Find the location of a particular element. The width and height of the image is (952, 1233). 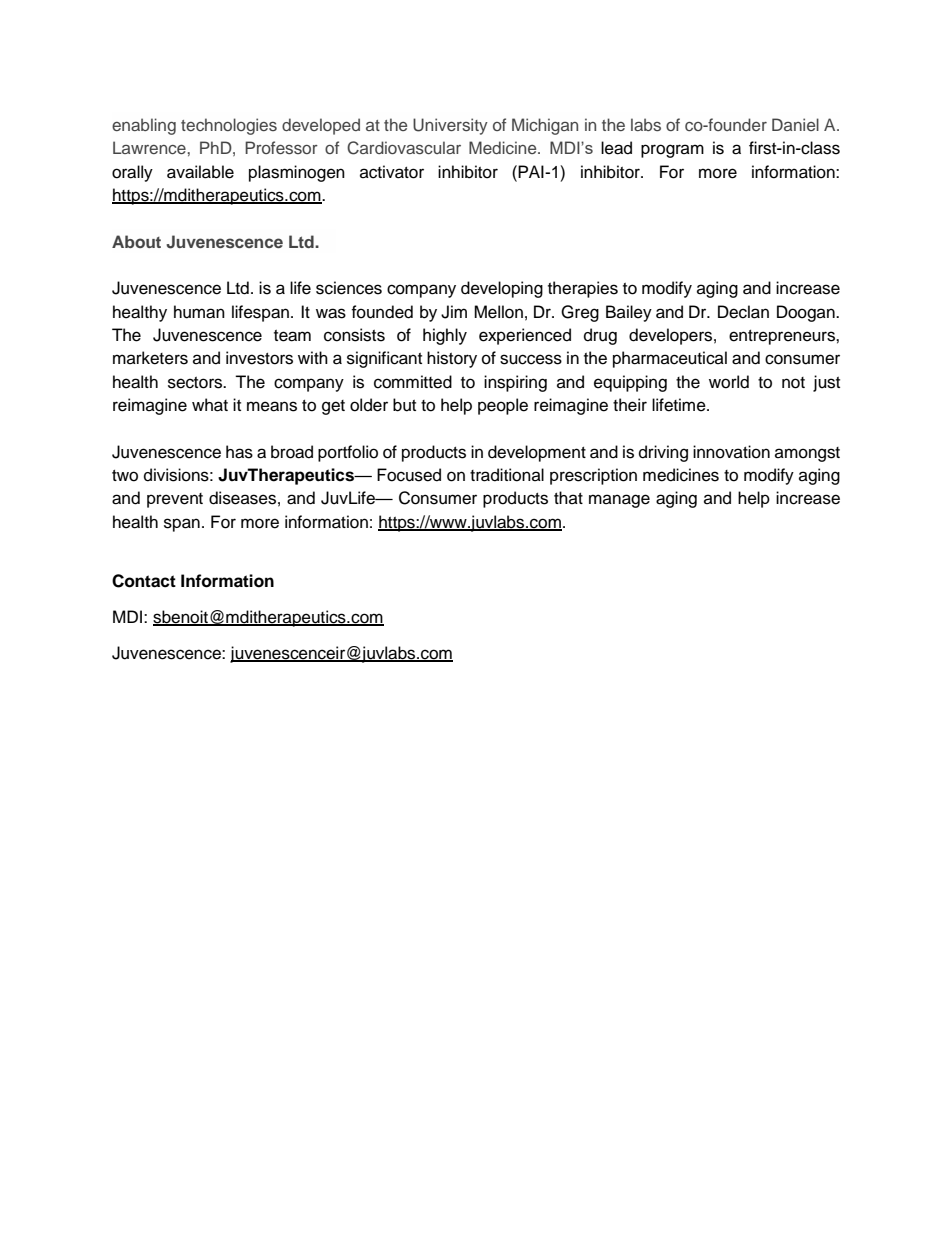

About is located at coordinates (136, 241).
